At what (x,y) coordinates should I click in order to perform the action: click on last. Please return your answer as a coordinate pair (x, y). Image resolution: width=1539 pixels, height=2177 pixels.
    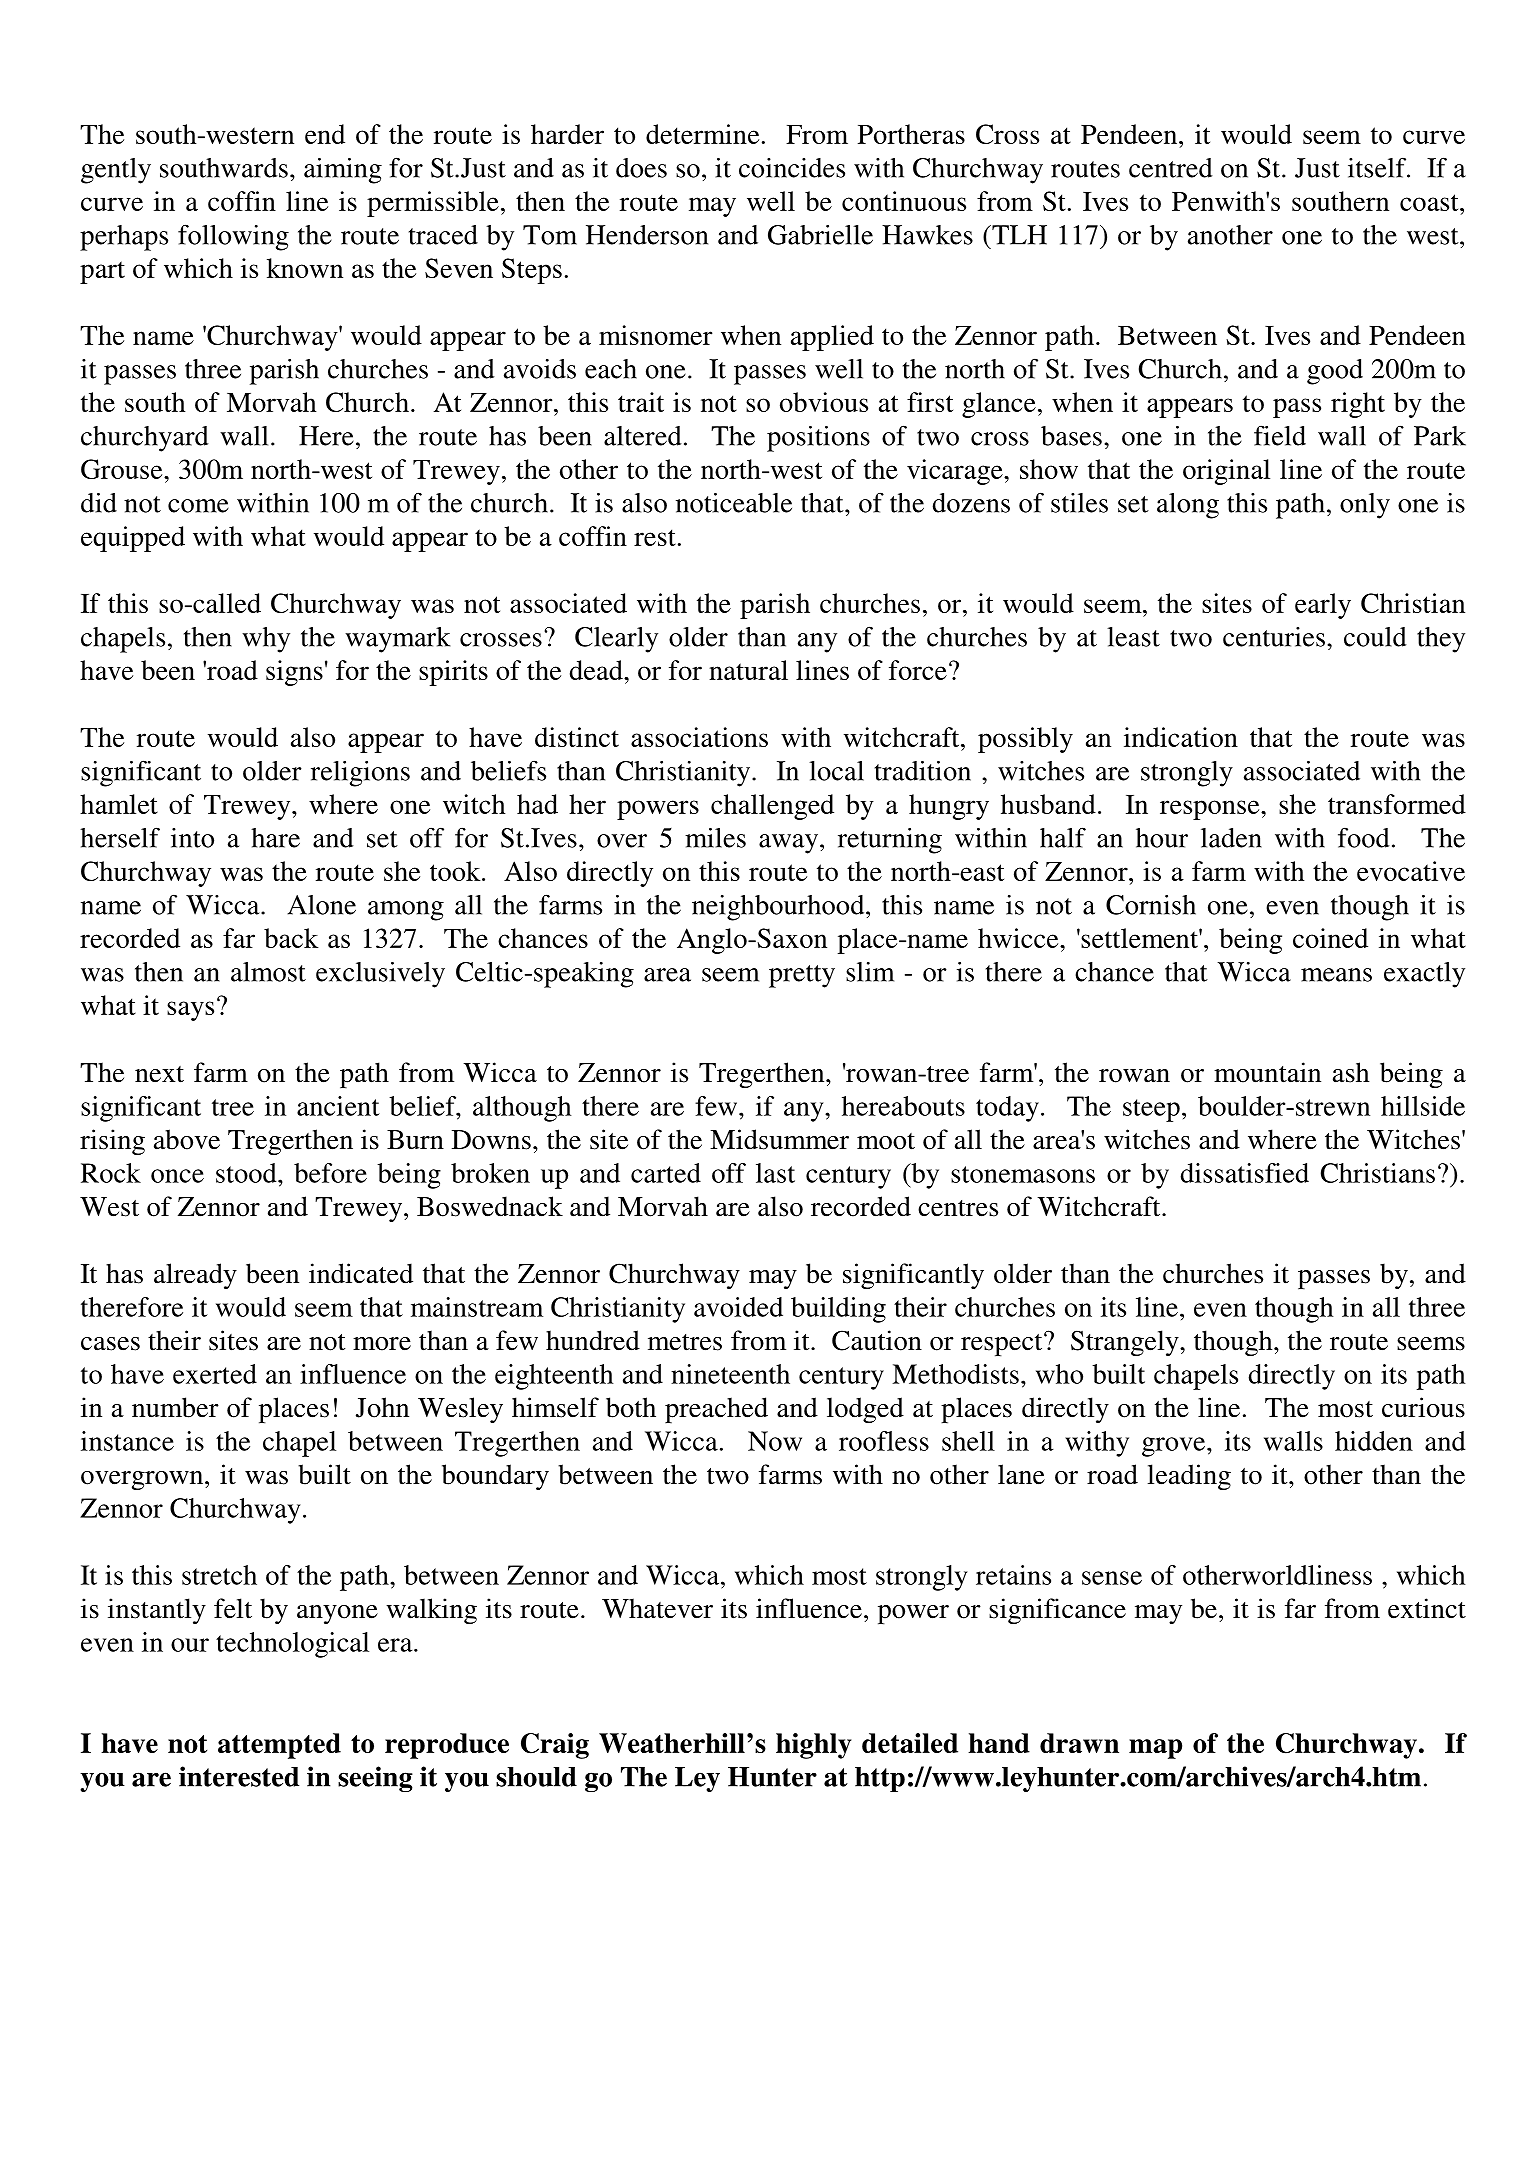
    Looking at the image, I should click on (775, 1173).
